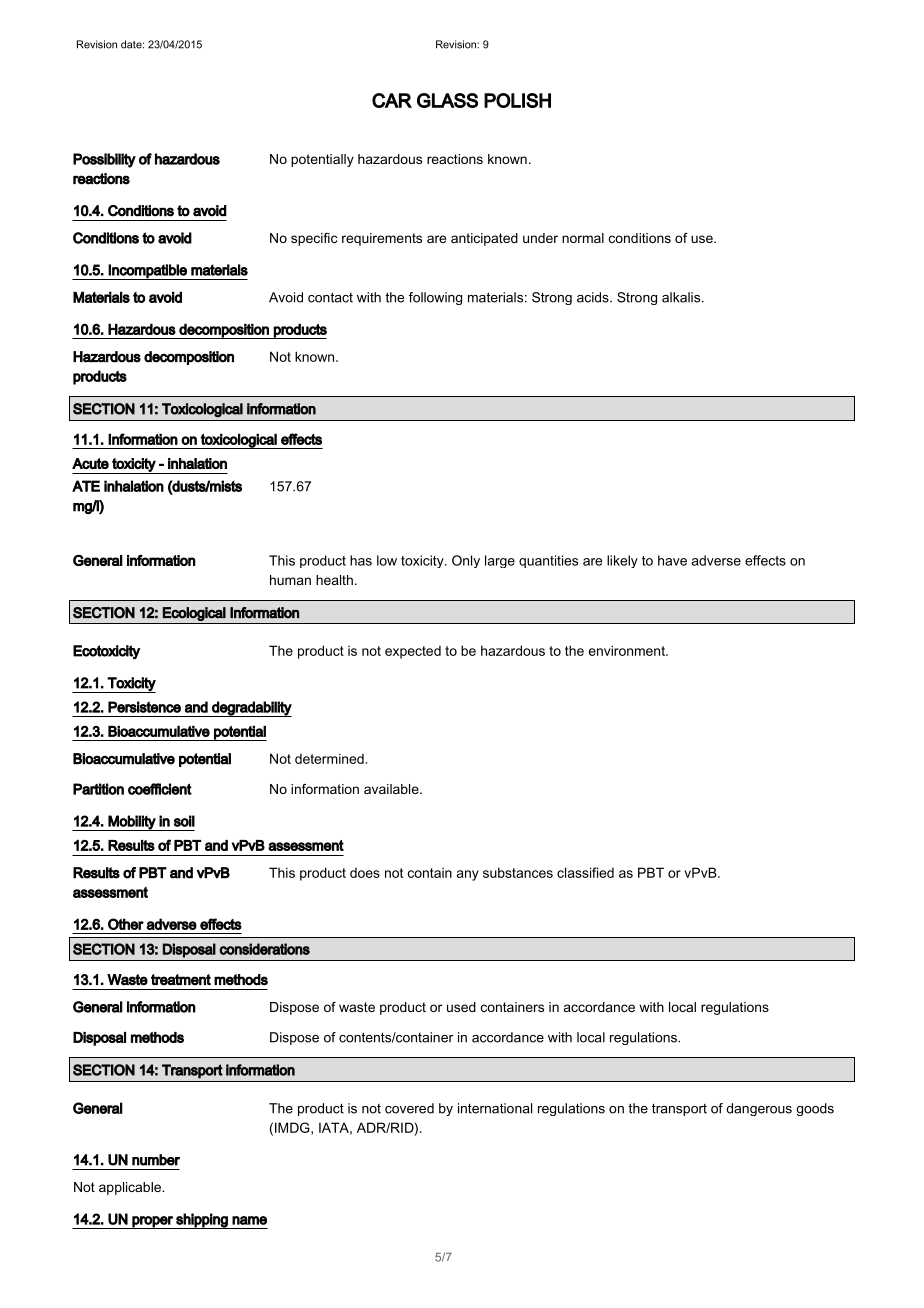 Image resolution: width=924 pixels, height=1308 pixels. I want to click on Only, so click(466, 561).
